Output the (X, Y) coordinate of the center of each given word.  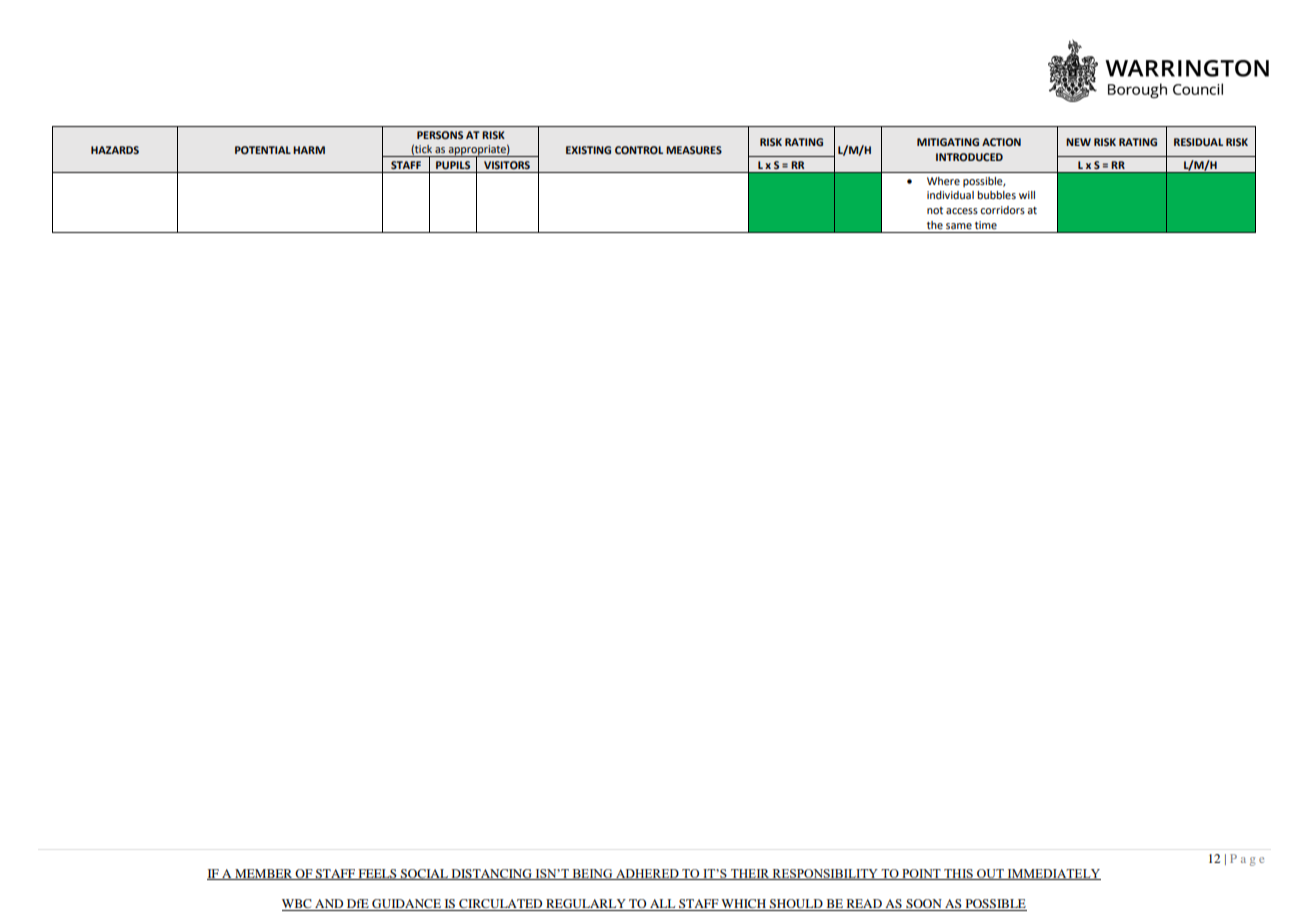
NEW (1078, 142)
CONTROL (639, 150)
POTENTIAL (263, 150)
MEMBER (264, 874)
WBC (298, 905)
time (986, 225)
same (959, 226)
